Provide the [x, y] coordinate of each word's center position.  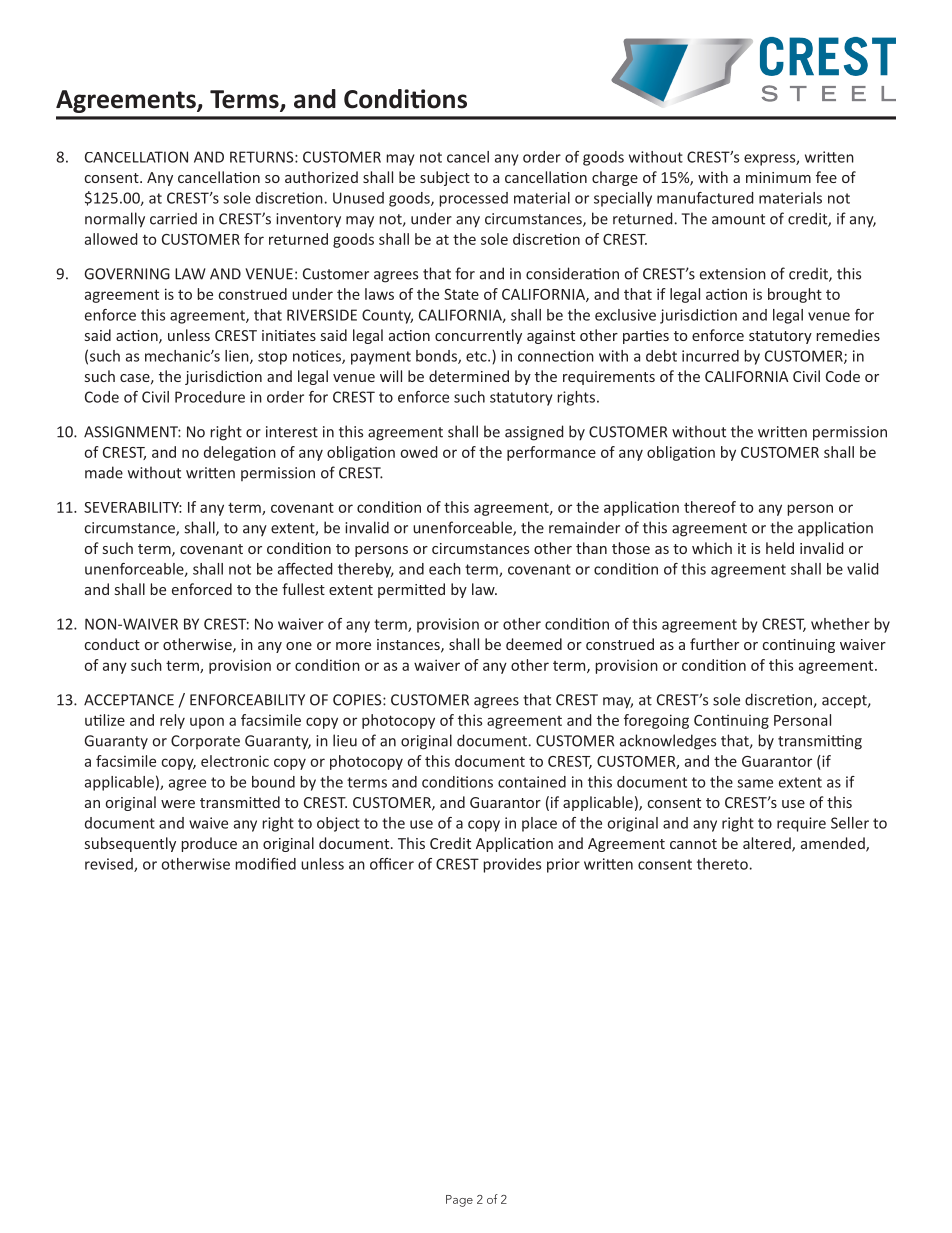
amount [738, 219]
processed [473, 199]
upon [207, 723]
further [714, 644]
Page [459, 1201]
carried [173, 218]
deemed [534, 644]
